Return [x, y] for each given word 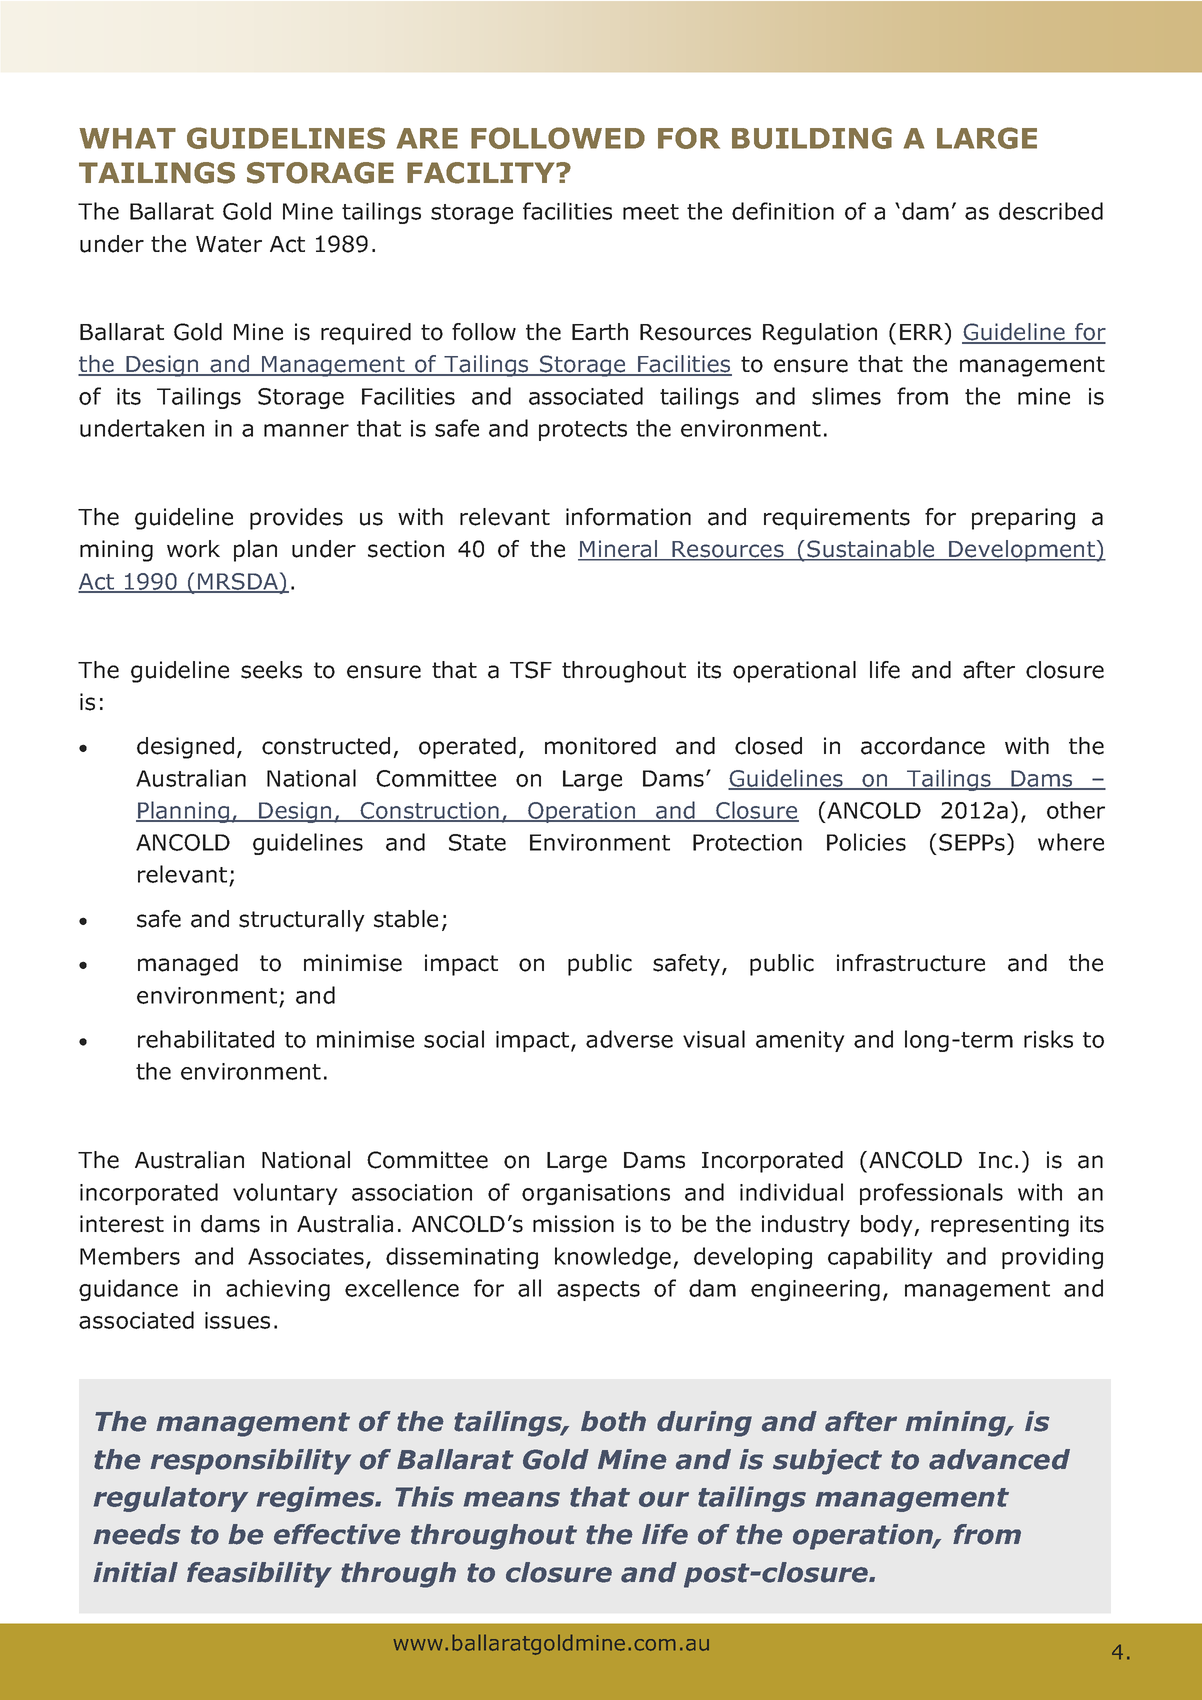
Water [229, 244]
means [512, 1499]
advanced [999, 1459]
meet [651, 212]
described [1051, 211]
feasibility [259, 1575]
